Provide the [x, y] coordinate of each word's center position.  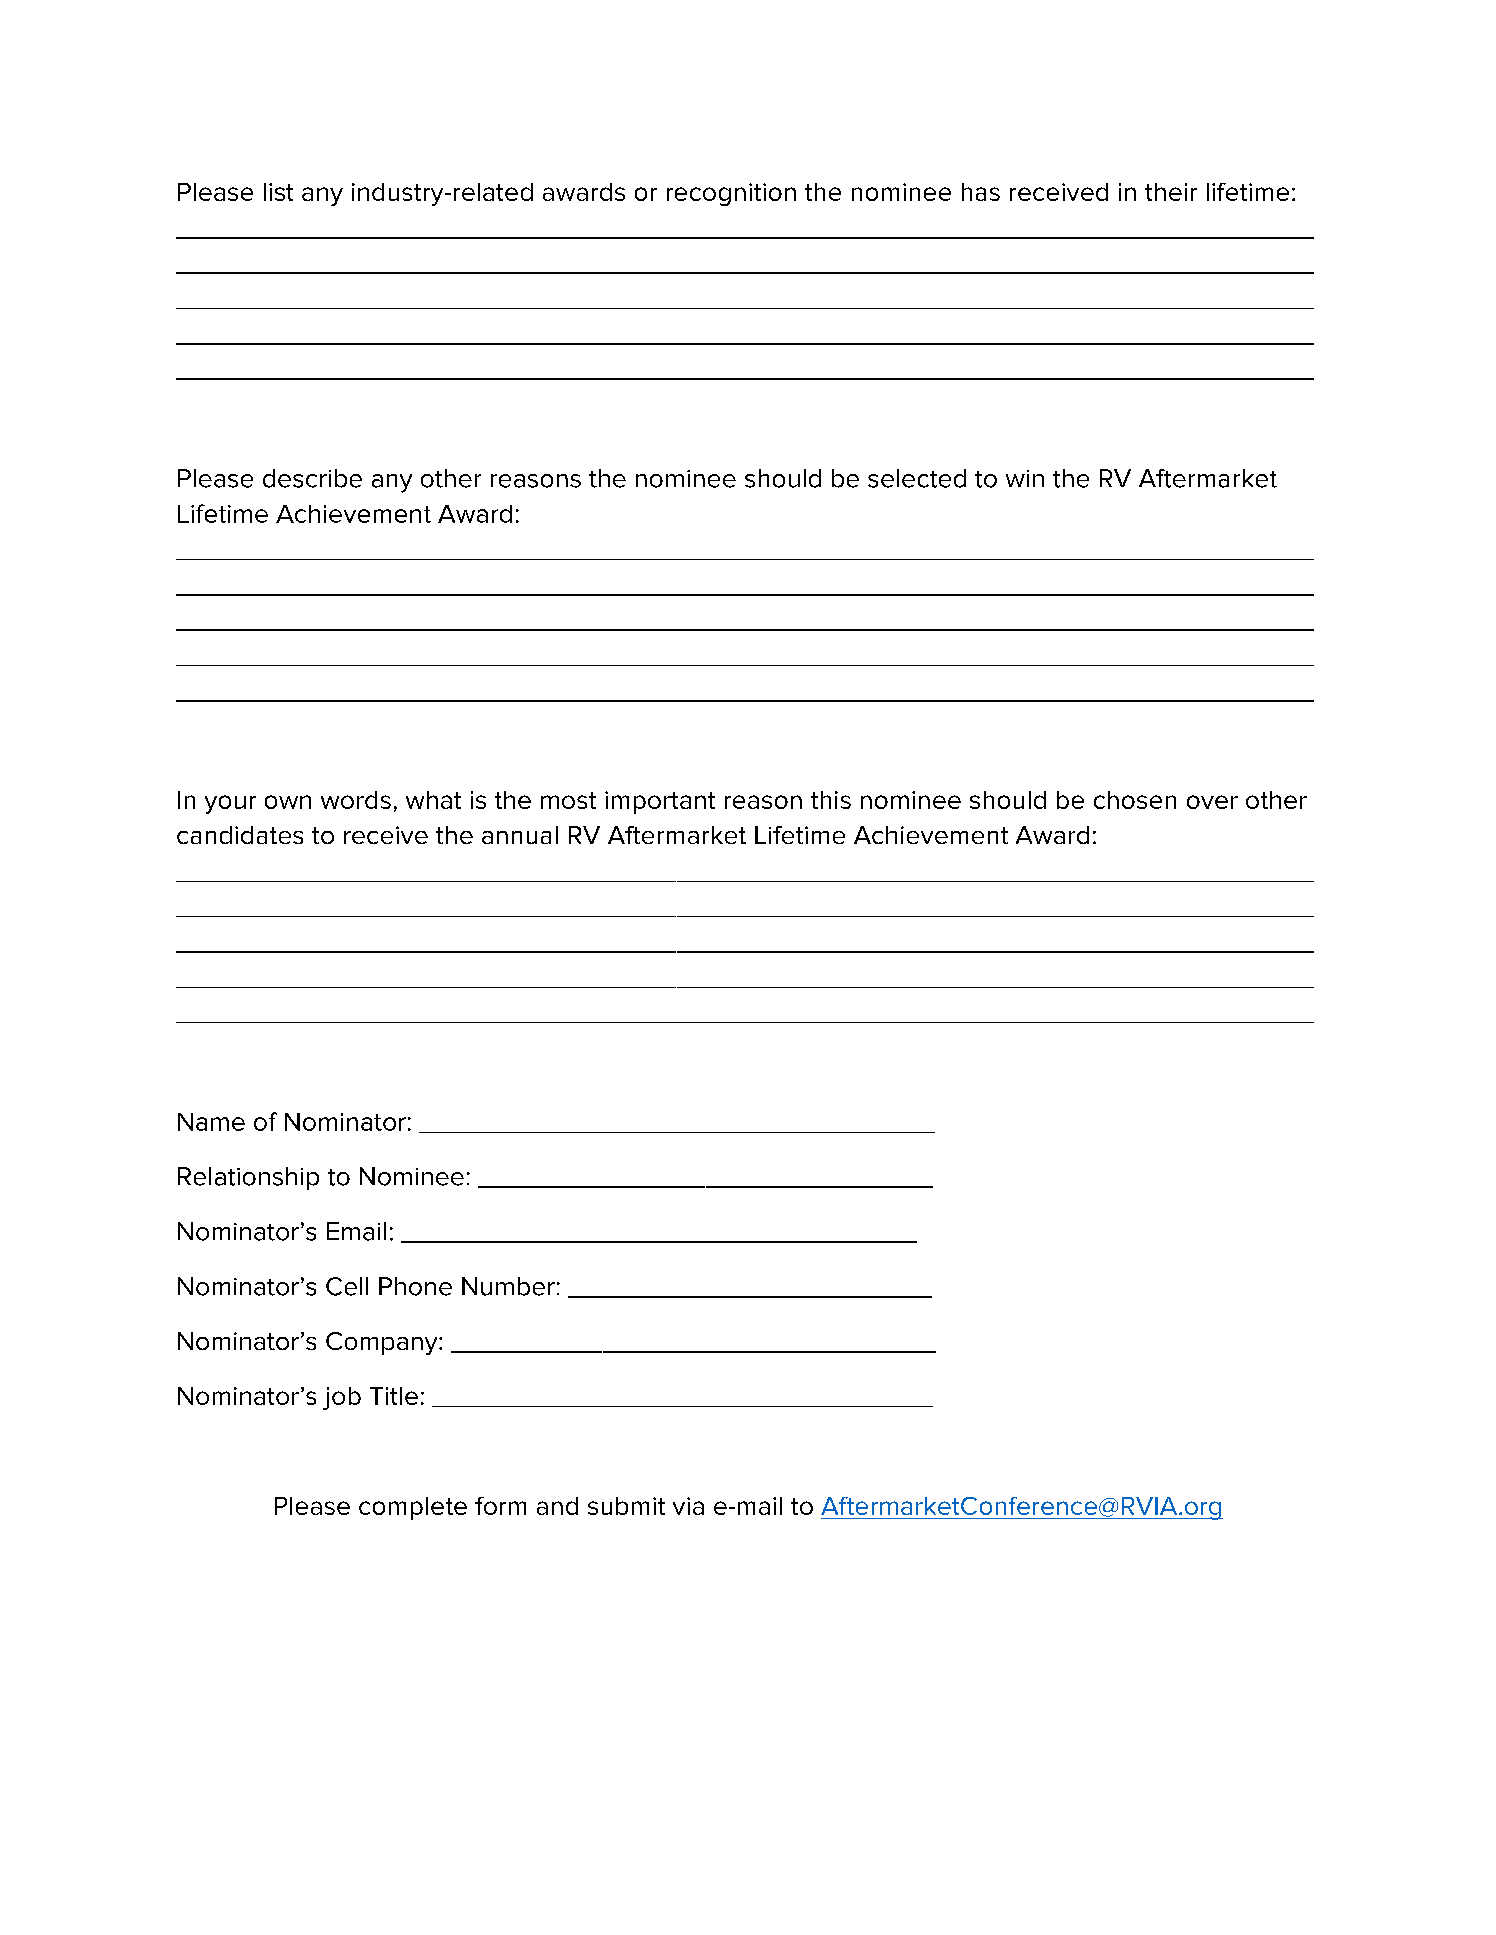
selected [917, 478]
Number [508, 1286]
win [1025, 478]
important [660, 802]
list [278, 192]
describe [312, 478]
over [1212, 802]
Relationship [248, 1178]
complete [413, 1508]
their [1171, 192]
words [356, 800]
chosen [1135, 800]
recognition [731, 194]
